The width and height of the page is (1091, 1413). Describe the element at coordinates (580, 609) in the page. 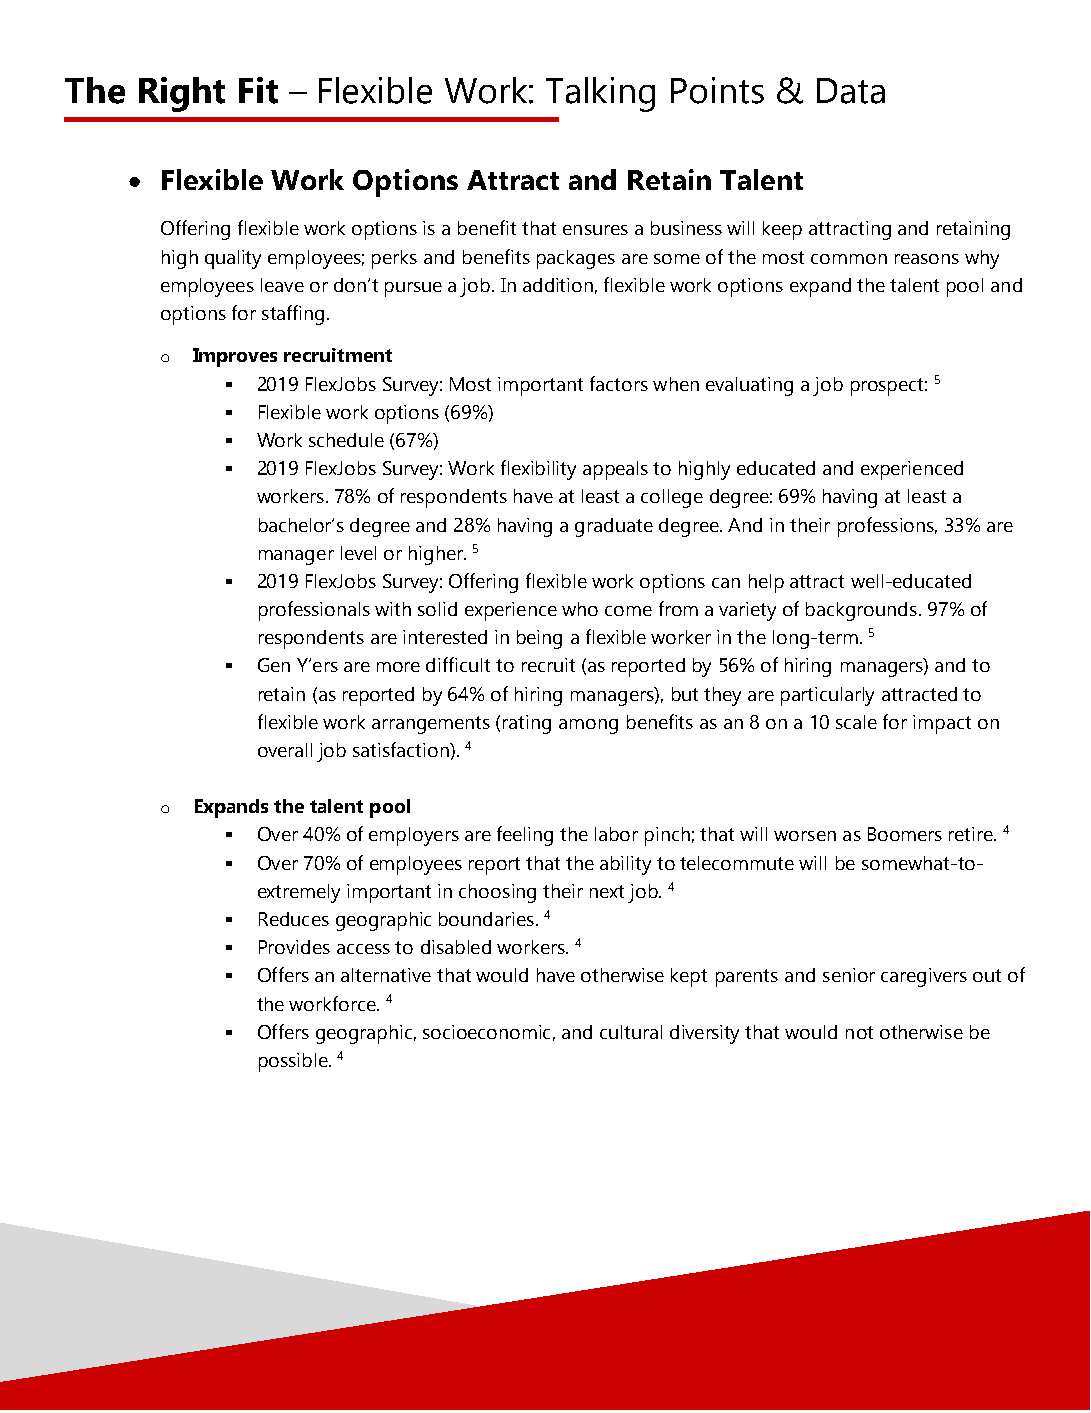

I see `who` at that location.
